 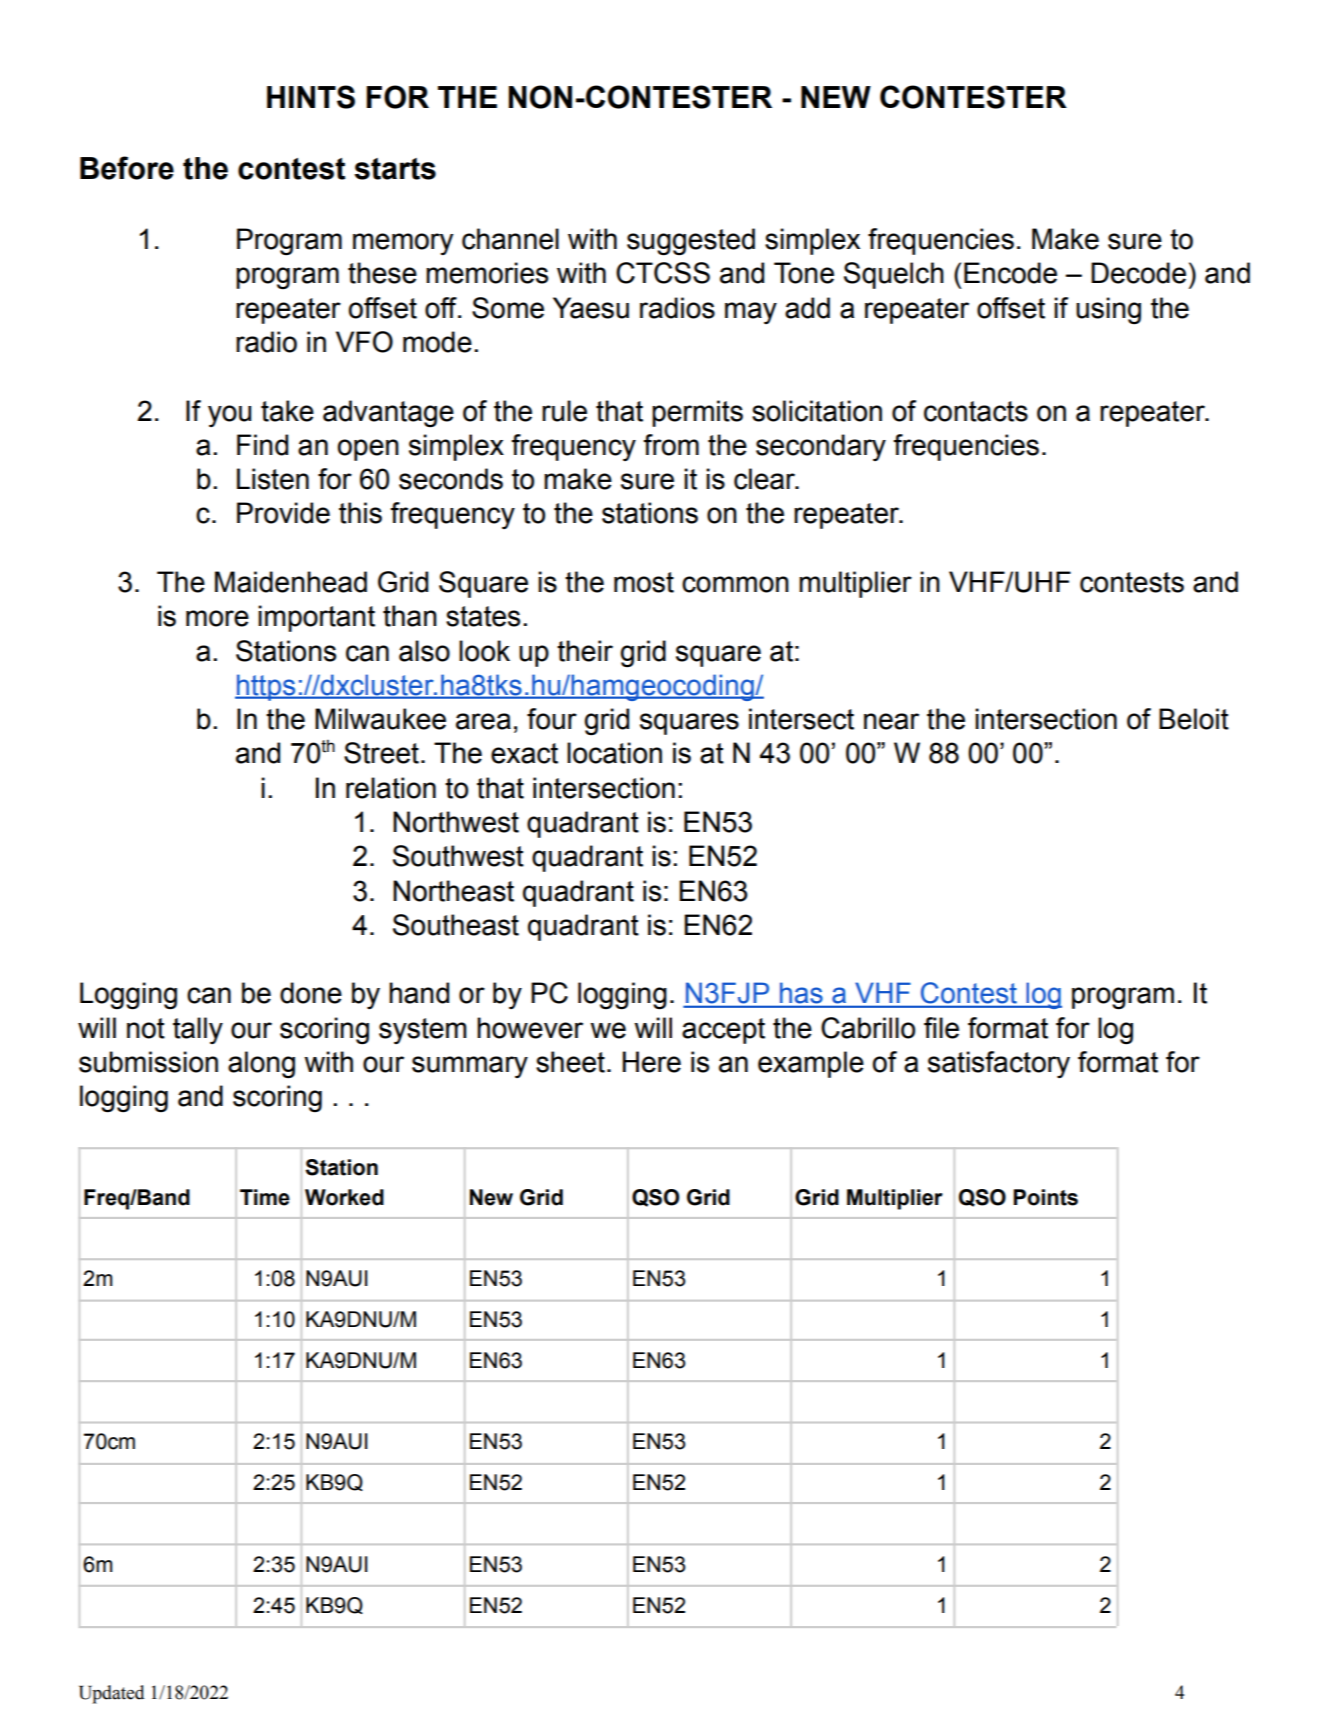 What do you see at coordinates (652, 1062) in the document?
I see `Here` at bounding box center [652, 1062].
